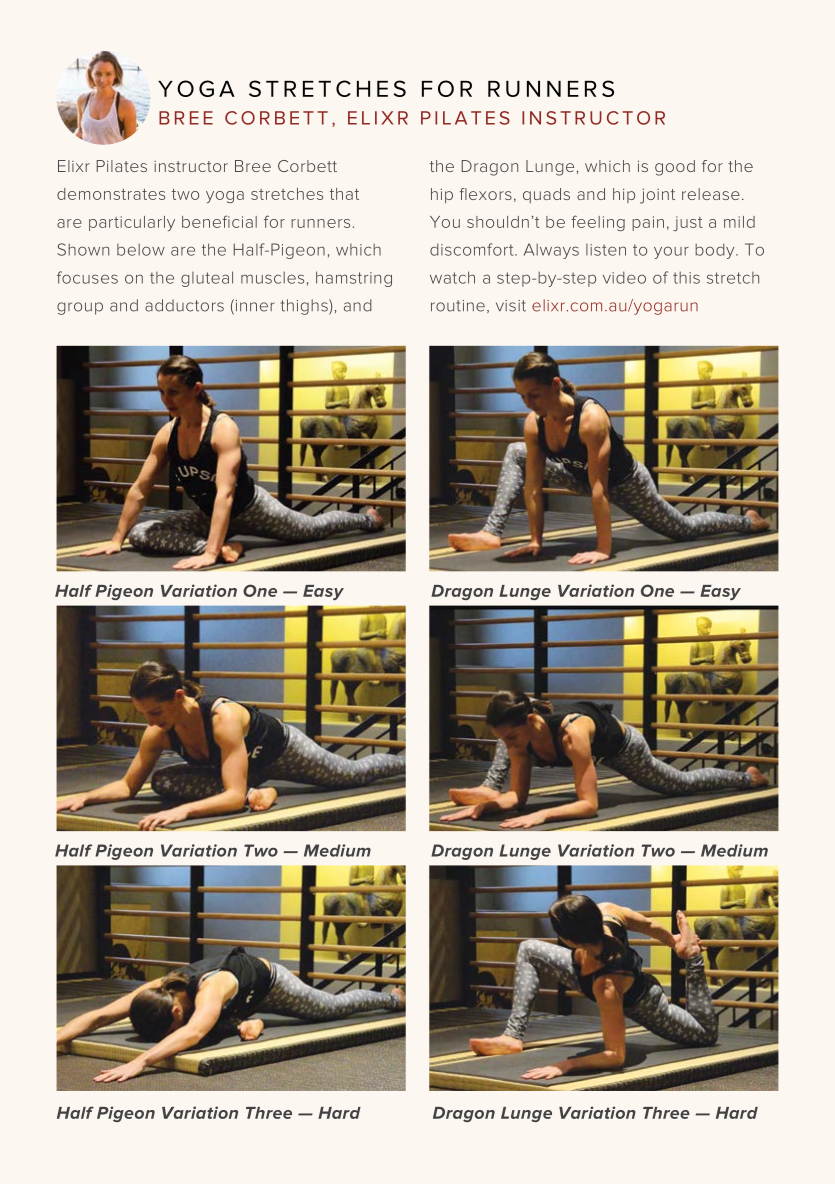  I want to click on below, so click(141, 249).
